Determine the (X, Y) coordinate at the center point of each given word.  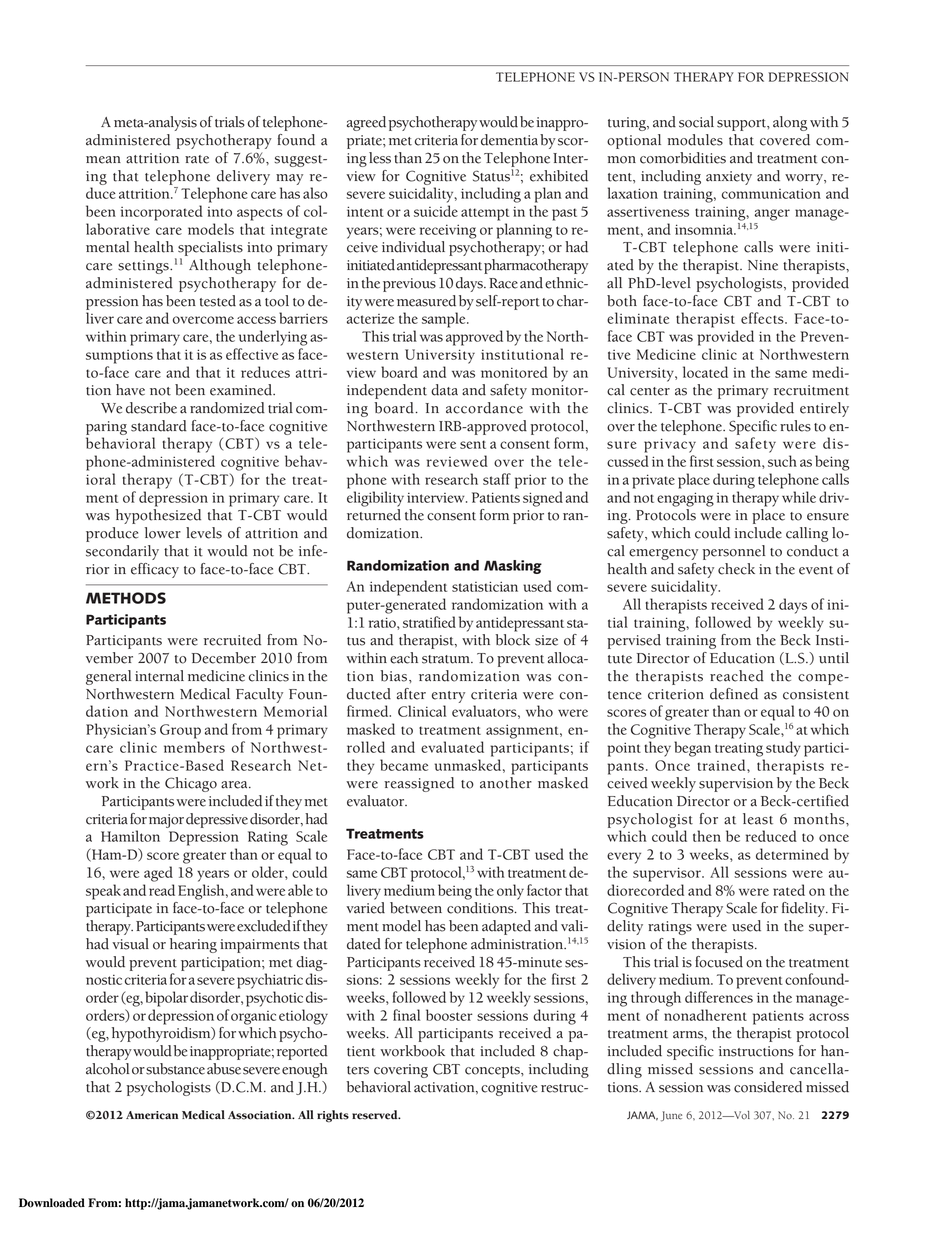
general (108, 677)
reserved (376, 1115)
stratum (447, 659)
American (152, 1115)
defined (734, 694)
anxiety (729, 178)
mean (103, 160)
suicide (436, 211)
